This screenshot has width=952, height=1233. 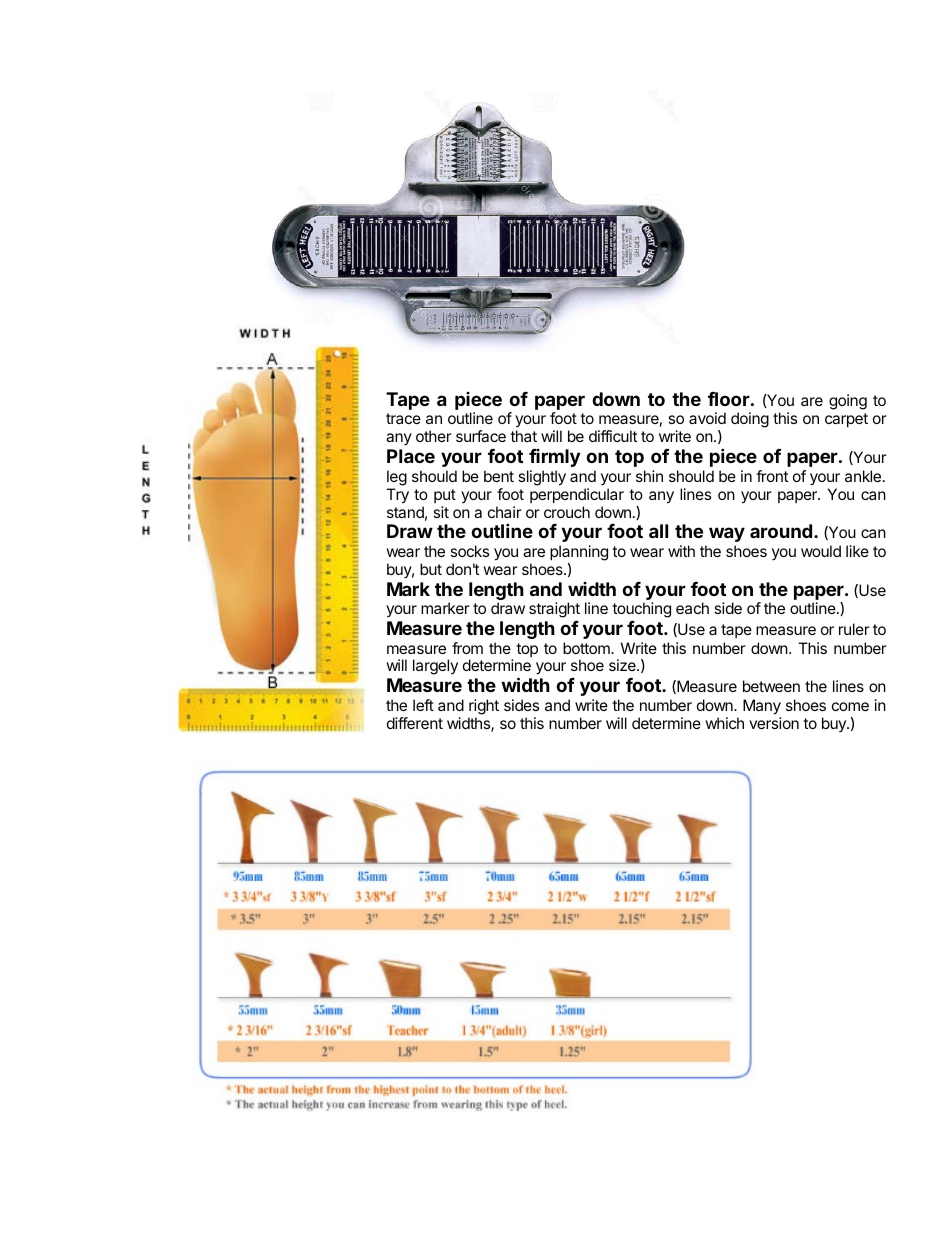 What do you see at coordinates (854, 629) in the screenshot?
I see `ruler` at bounding box center [854, 629].
